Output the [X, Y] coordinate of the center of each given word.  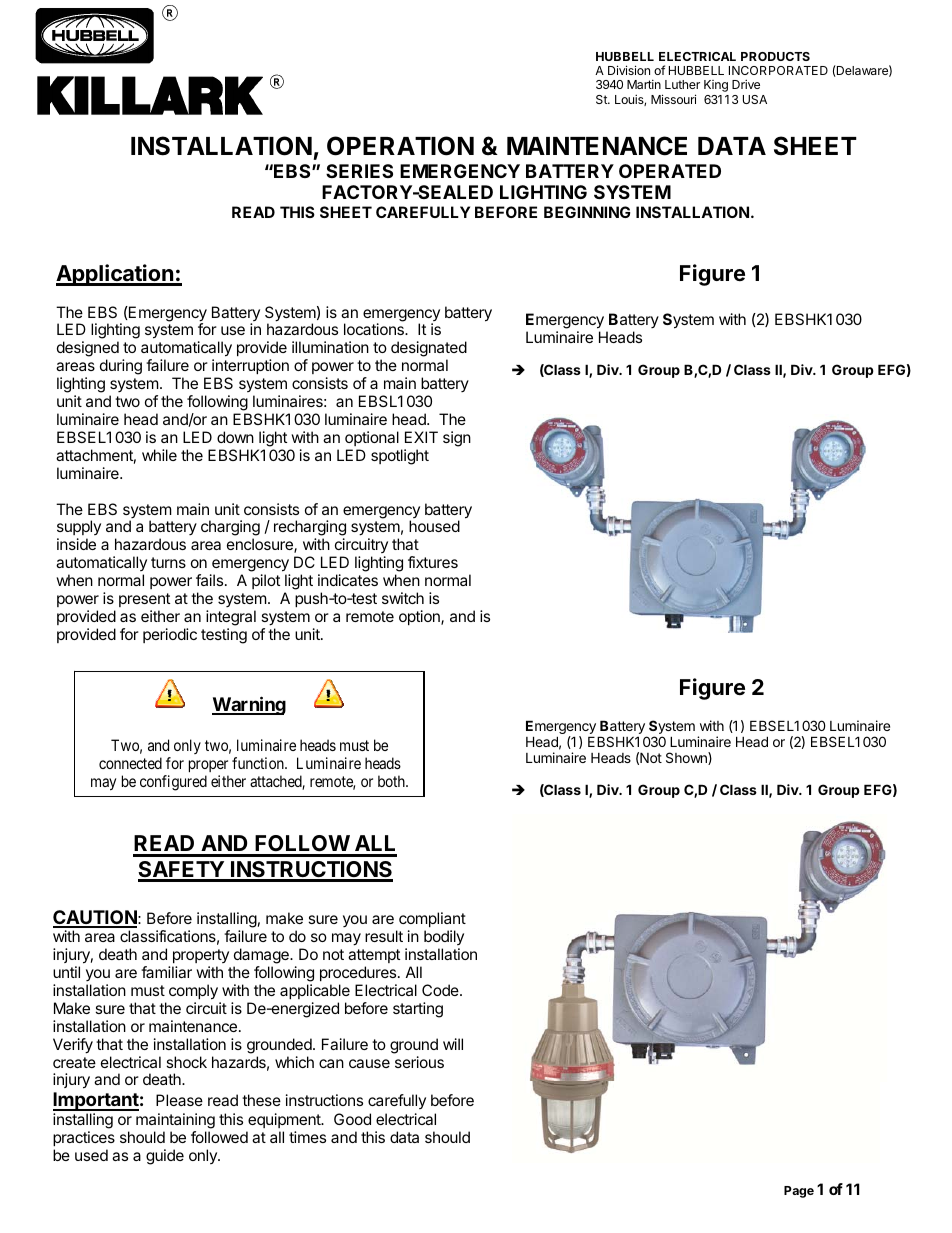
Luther [682, 84]
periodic [170, 635]
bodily [444, 937]
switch [403, 598]
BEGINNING [587, 212]
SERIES [359, 171]
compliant [432, 919]
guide [165, 1157]
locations [375, 329]
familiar [166, 972]
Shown [687, 758]
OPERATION [400, 146]
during [121, 367]
